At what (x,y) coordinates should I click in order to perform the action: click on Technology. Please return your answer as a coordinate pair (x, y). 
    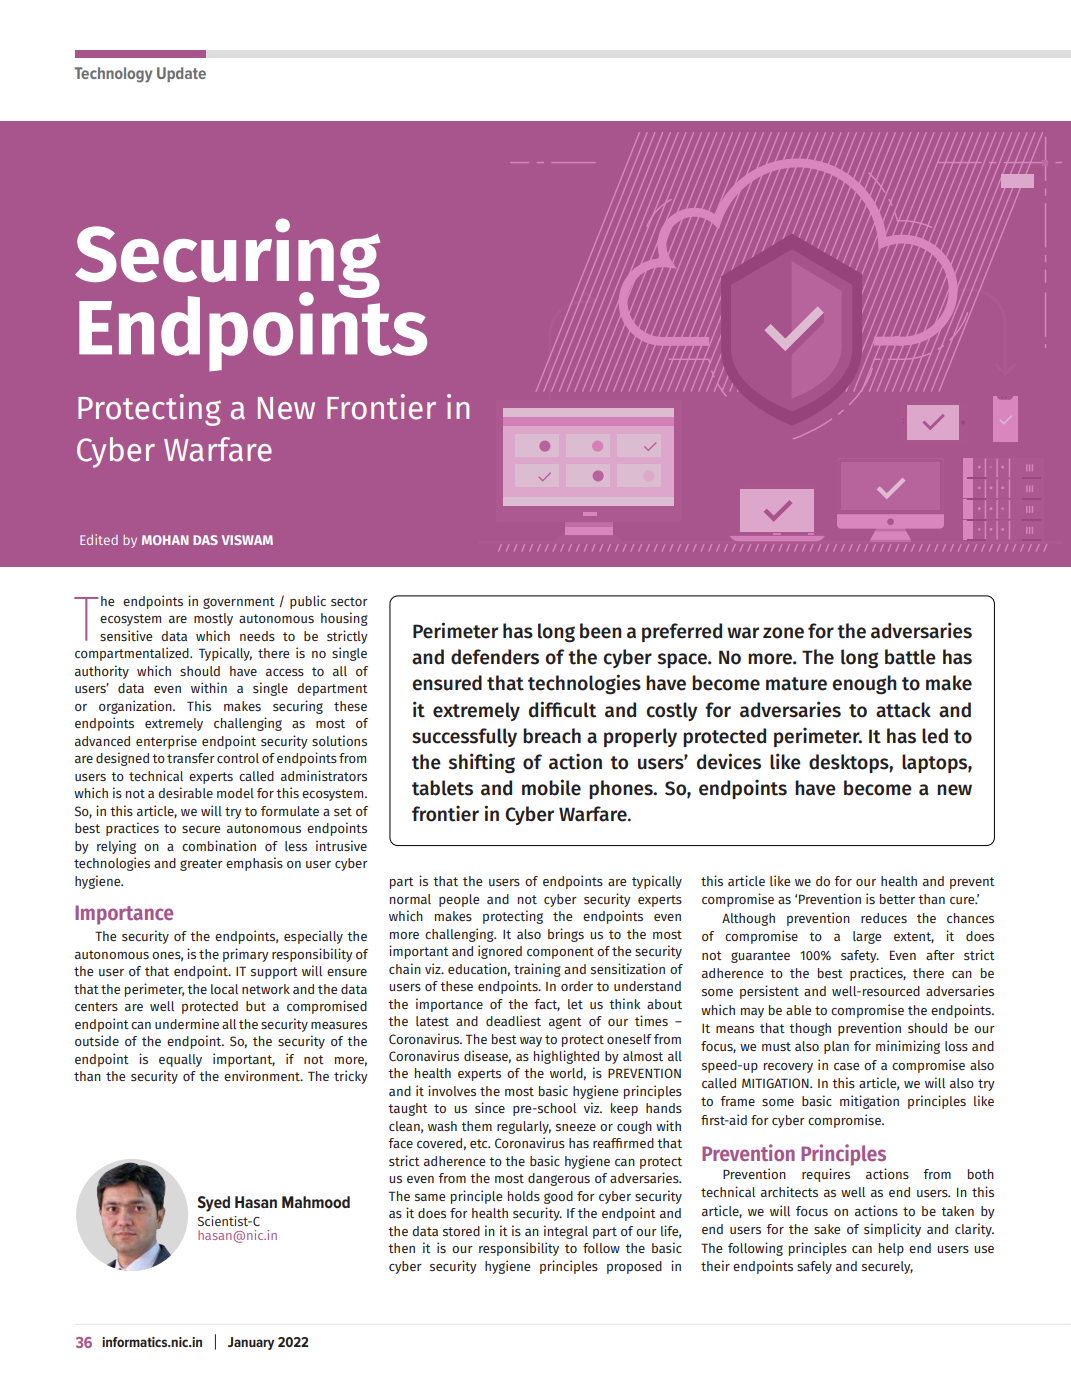
    Looking at the image, I should click on (113, 75).
